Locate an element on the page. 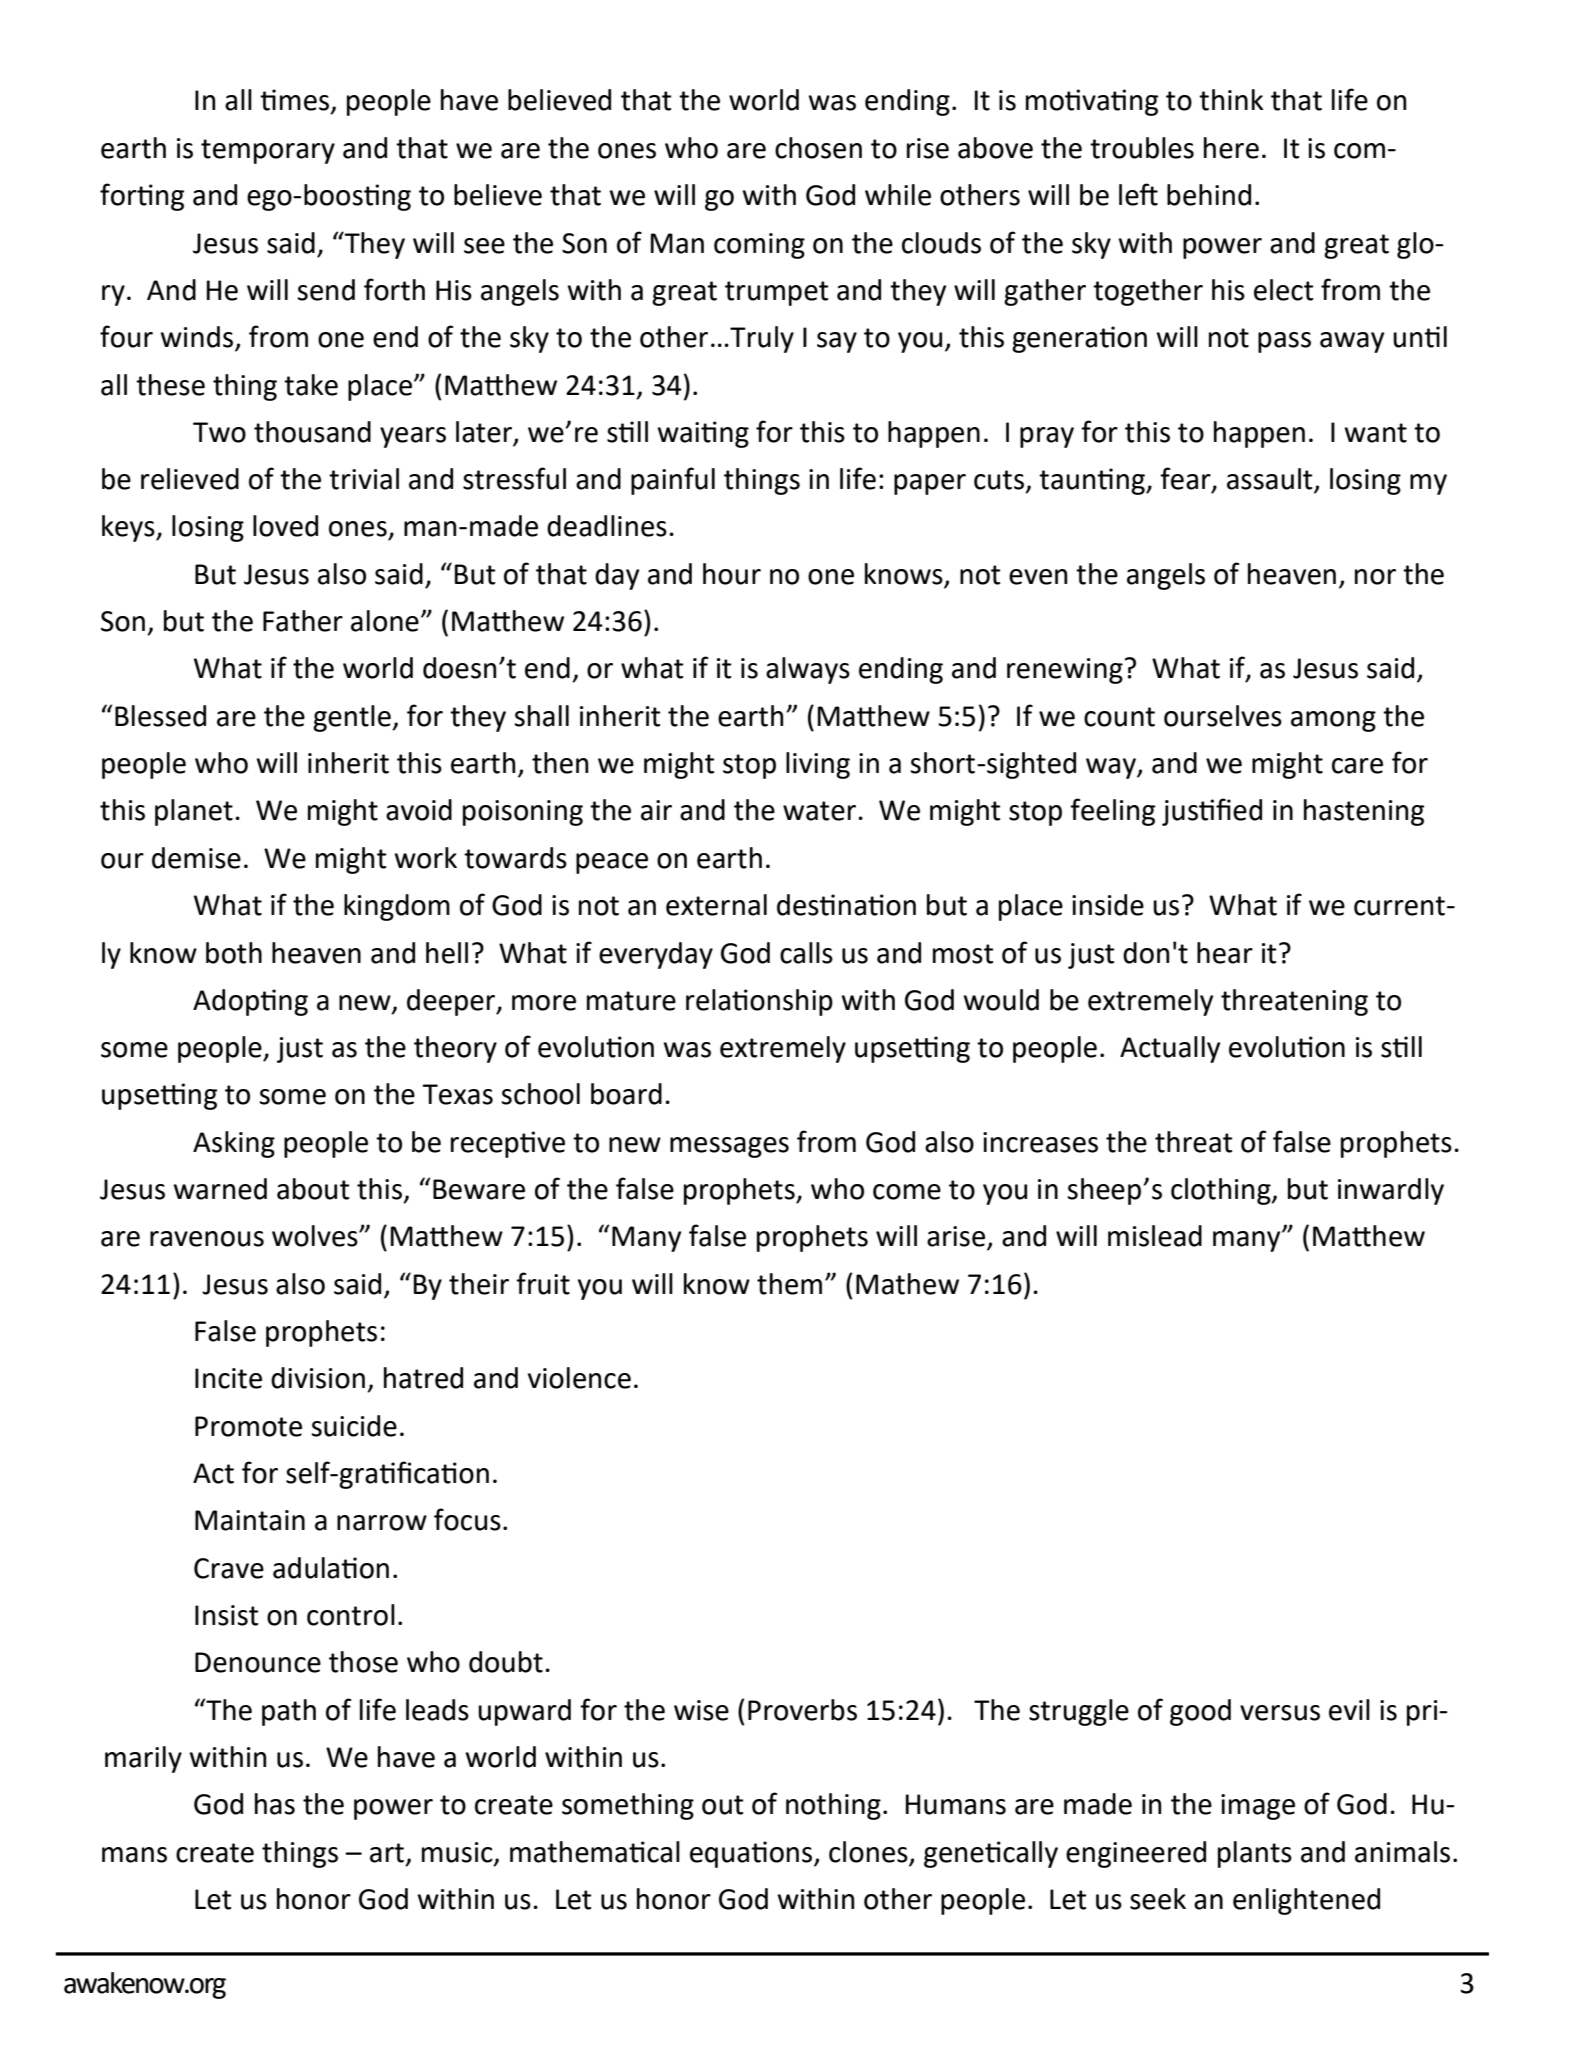 Image resolution: width=1582 pixels, height=2047 pixels. chosen is located at coordinates (818, 148).
